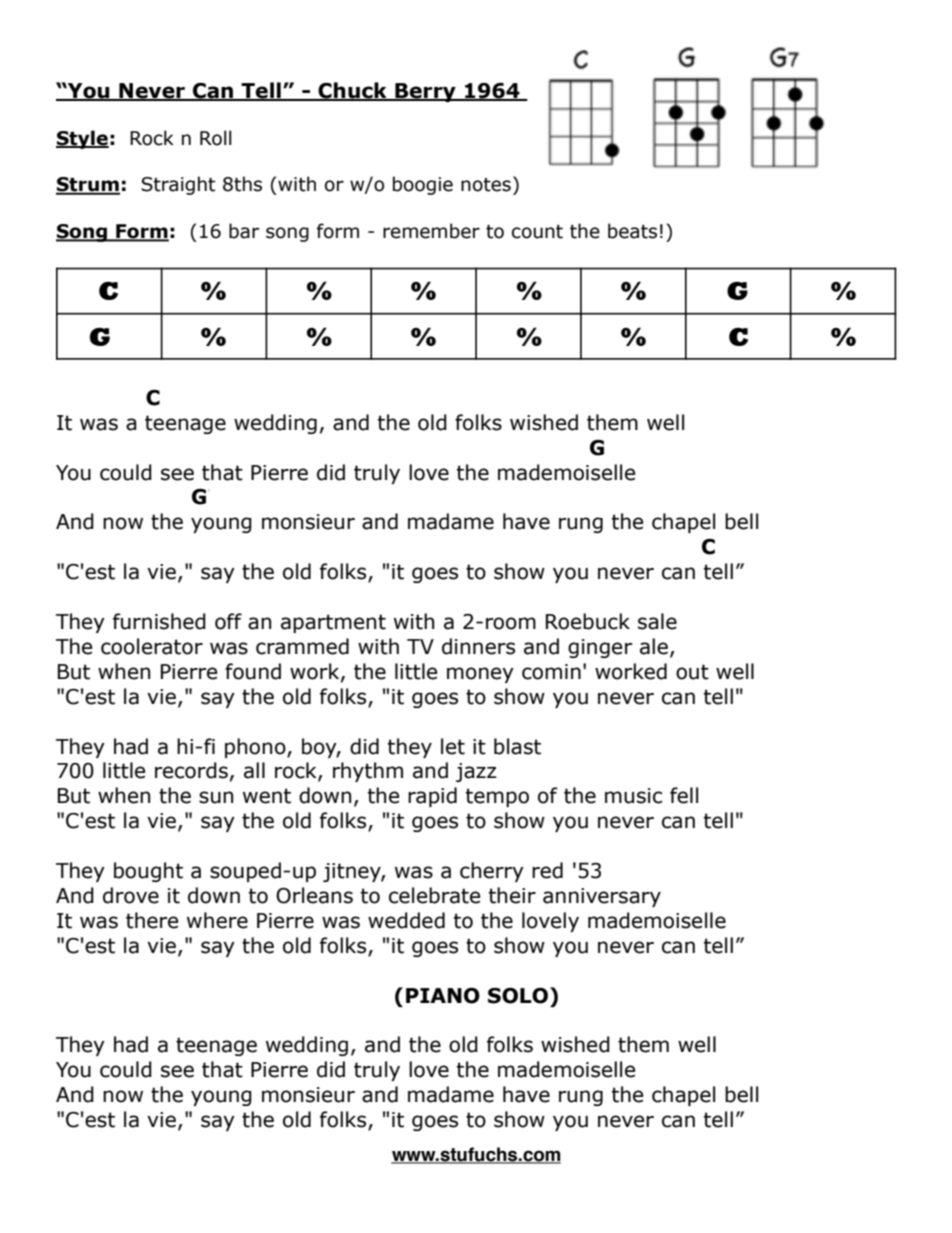  I want to click on money, so click(480, 675).
